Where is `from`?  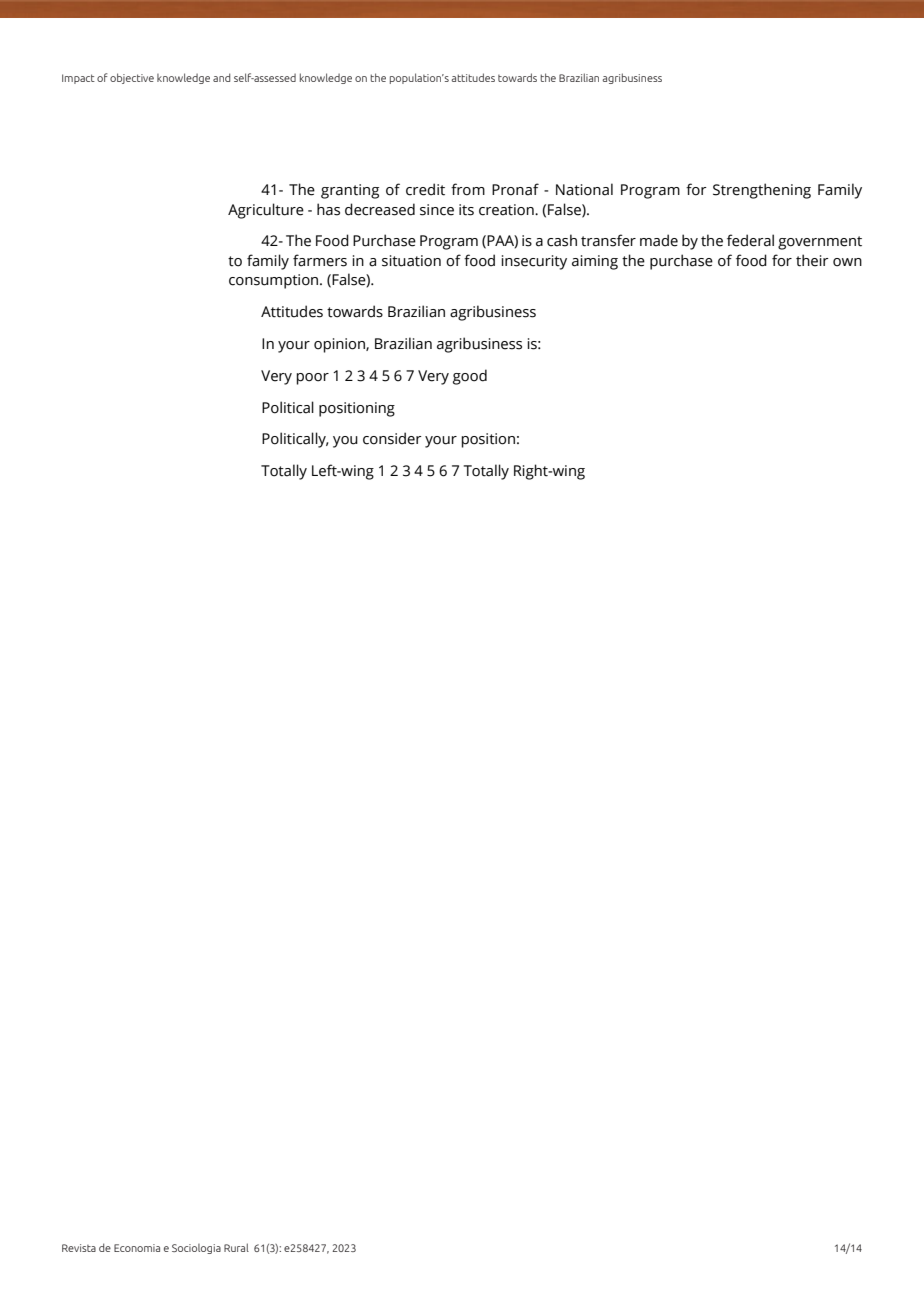 from is located at coordinates (468, 189).
